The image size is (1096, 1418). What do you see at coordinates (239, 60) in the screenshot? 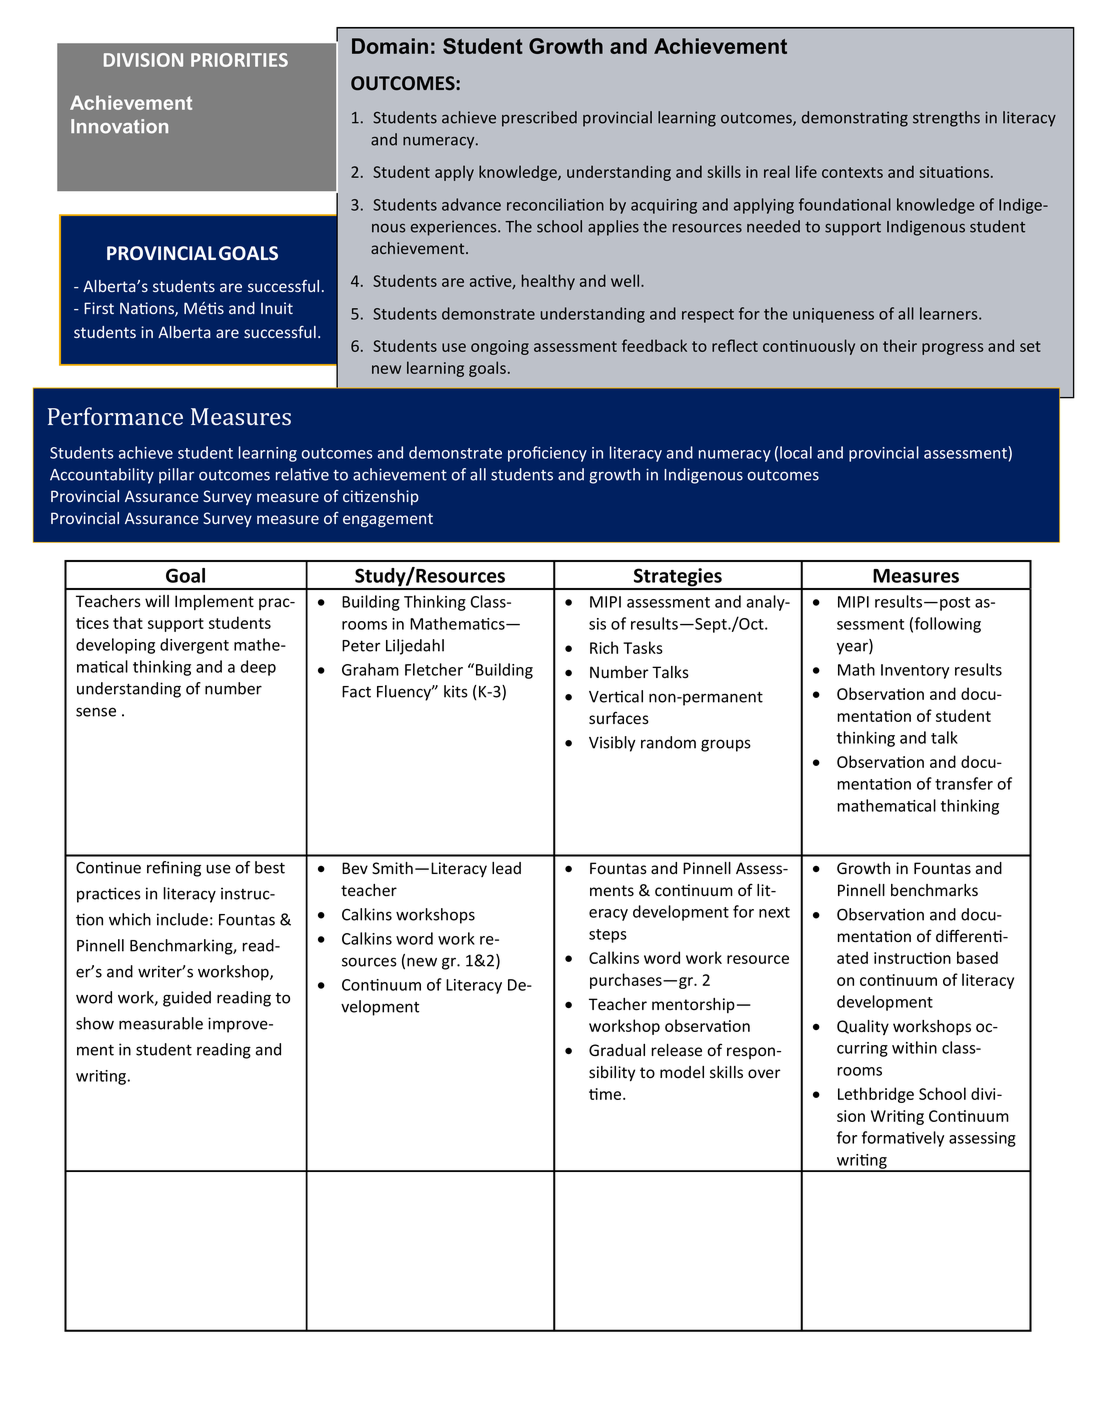
I see `PRIORITIES` at bounding box center [239, 60].
